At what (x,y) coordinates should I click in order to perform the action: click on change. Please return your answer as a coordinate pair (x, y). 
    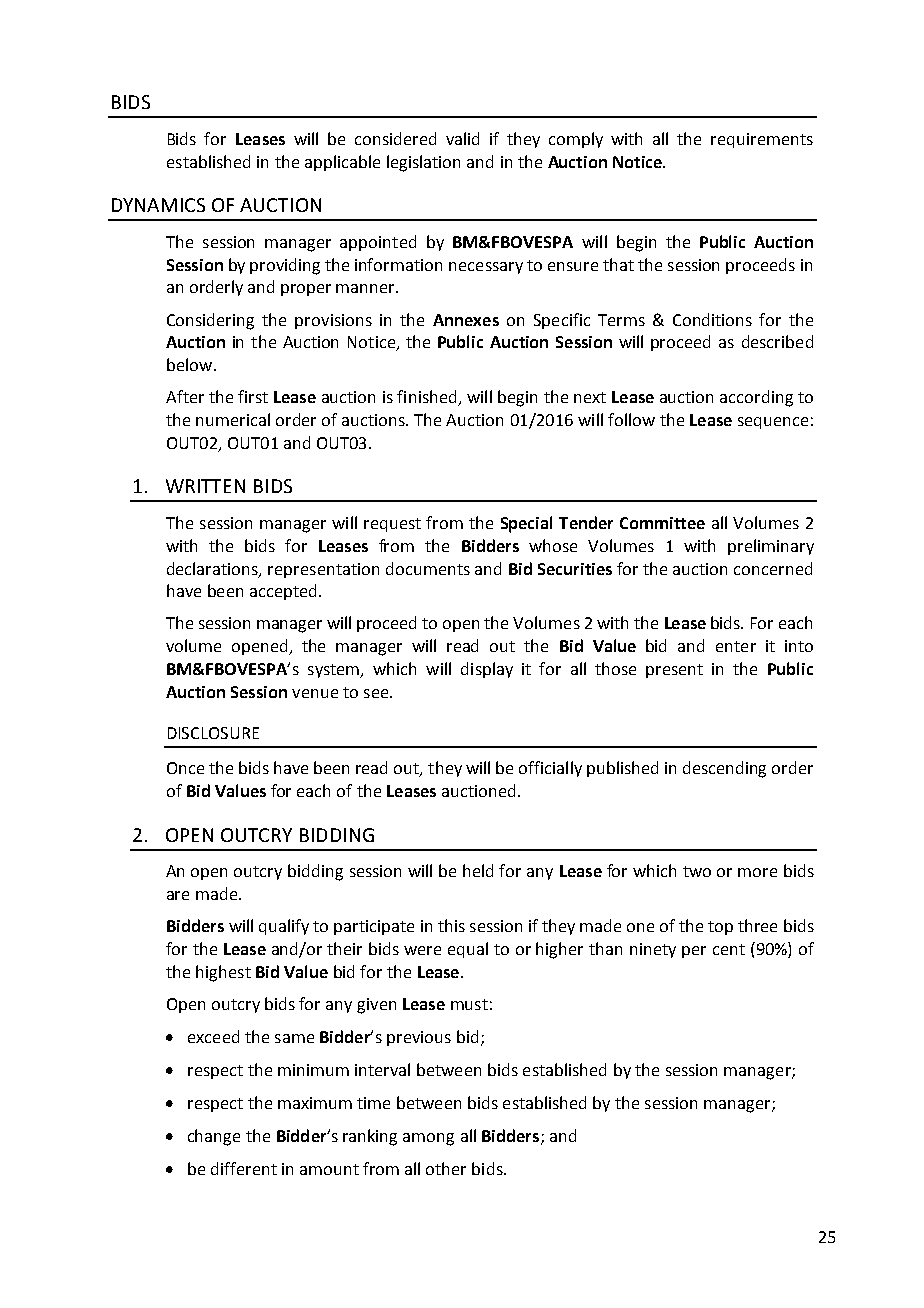
    Looking at the image, I should click on (214, 1137).
